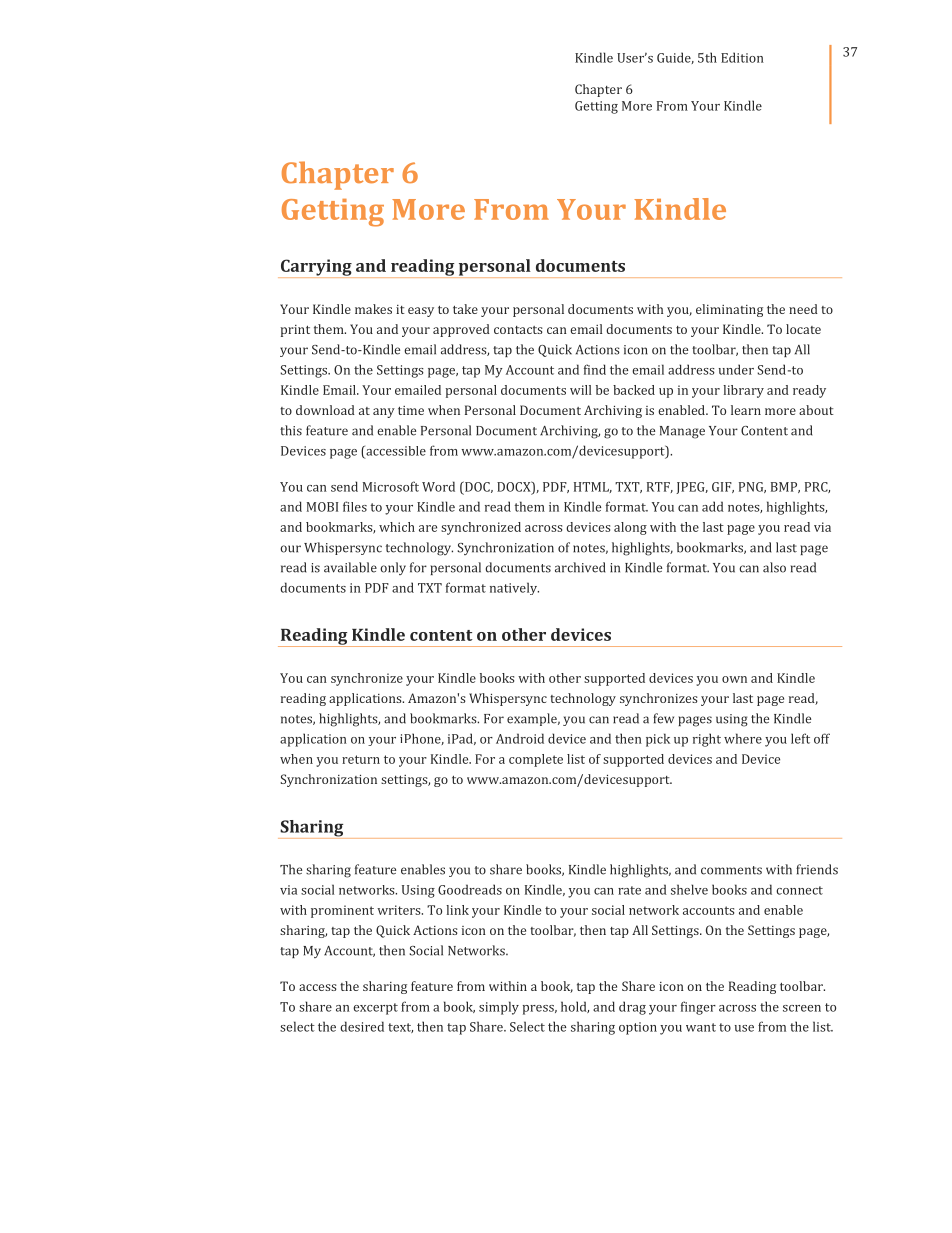  What do you see at coordinates (742, 57) in the screenshot?
I see `Edition` at bounding box center [742, 57].
